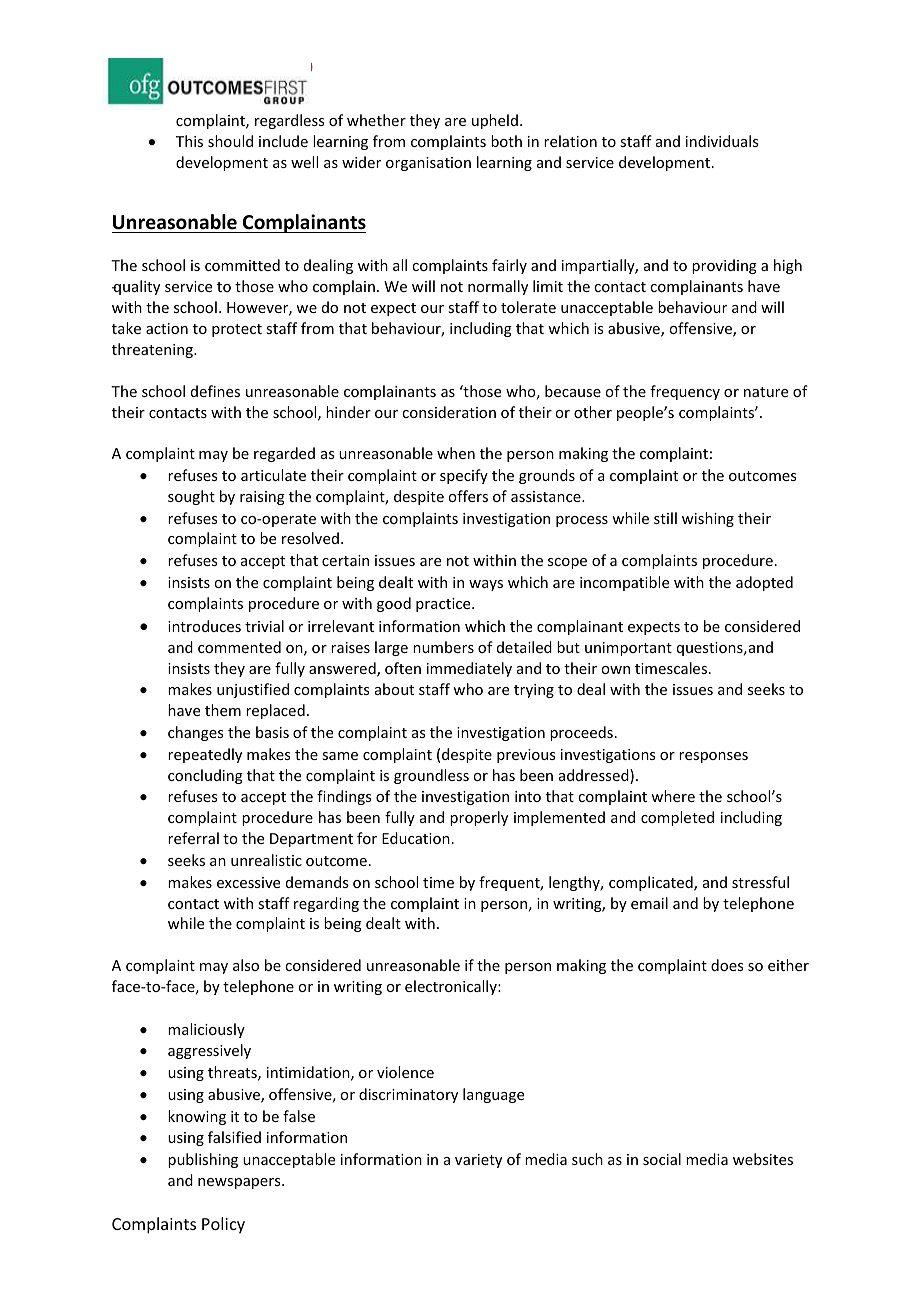 This page has width=924, height=1307. I want to click on This, so click(189, 141).
